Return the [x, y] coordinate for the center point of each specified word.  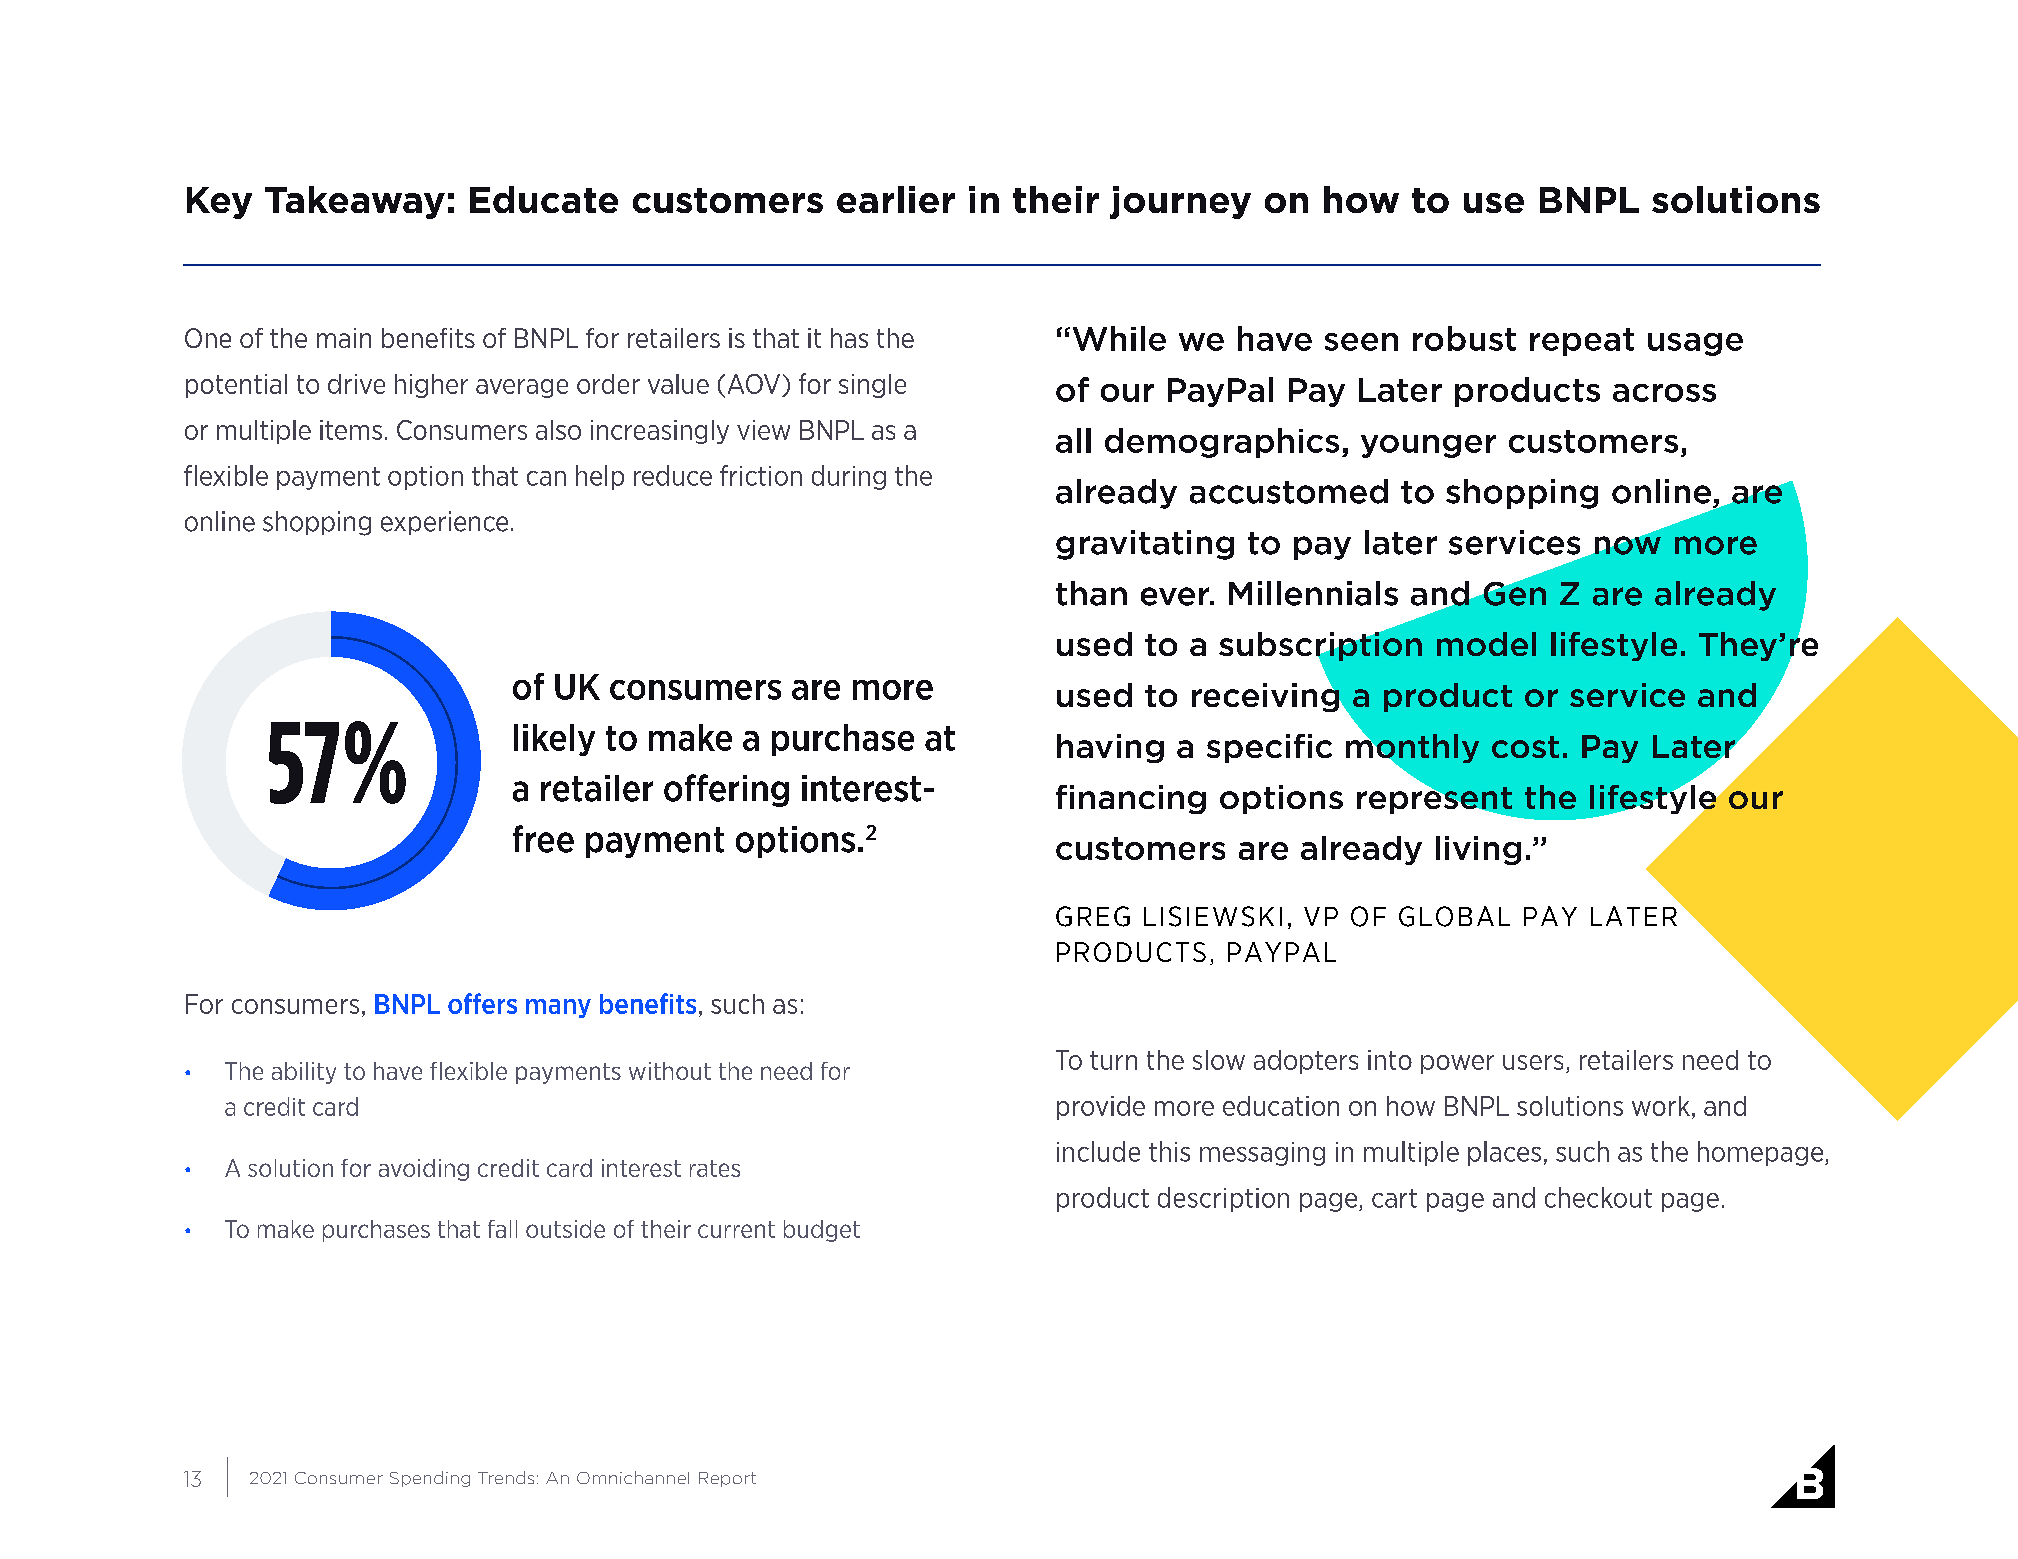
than [1091, 593]
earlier [896, 199]
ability [304, 1073]
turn [1113, 1060]
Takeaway [355, 202]
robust [1464, 338]
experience [444, 523]
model [1486, 644]
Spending [430, 1479]
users [1533, 1062]
